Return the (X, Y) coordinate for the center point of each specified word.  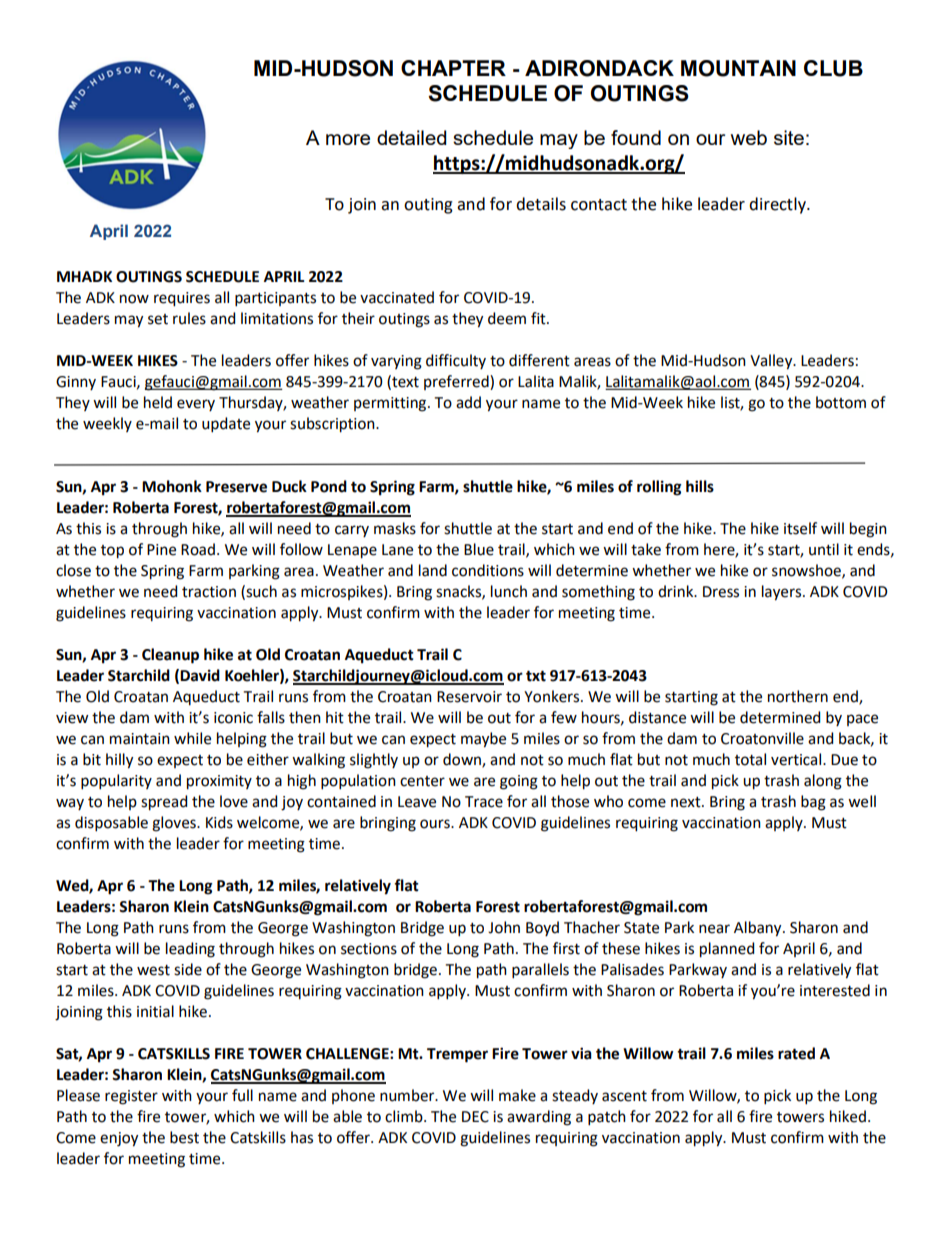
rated (796, 1053)
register (131, 1097)
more (348, 139)
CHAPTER (453, 68)
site (789, 137)
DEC (475, 1117)
